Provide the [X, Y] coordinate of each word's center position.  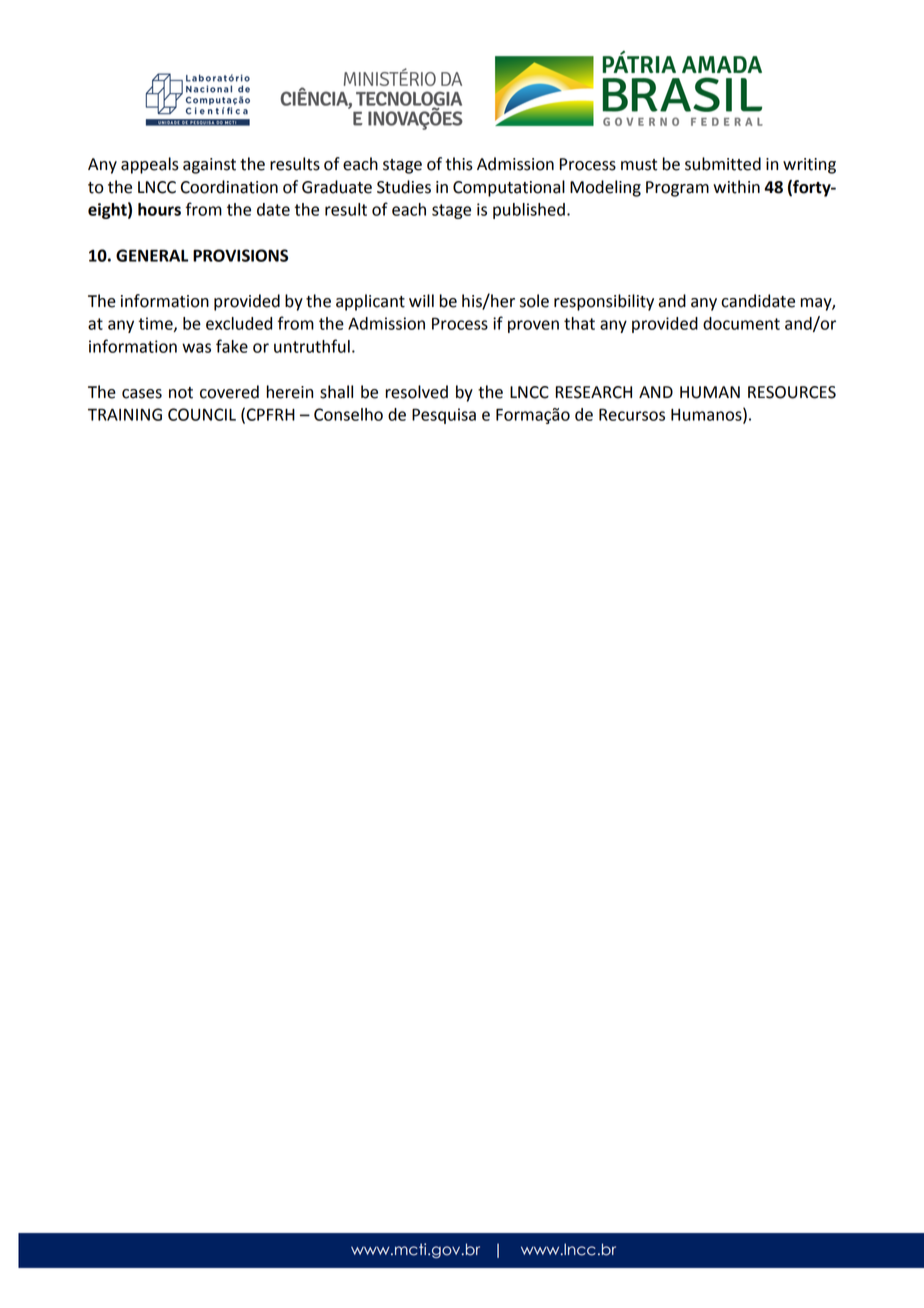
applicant [370, 302]
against [209, 166]
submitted [723, 164]
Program [677, 189]
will [421, 300]
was [196, 348]
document [741, 323]
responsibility [604, 302]
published [529, 211]
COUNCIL [202, 414]
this [459, 164]
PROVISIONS [240, 255]
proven [533, 326]
